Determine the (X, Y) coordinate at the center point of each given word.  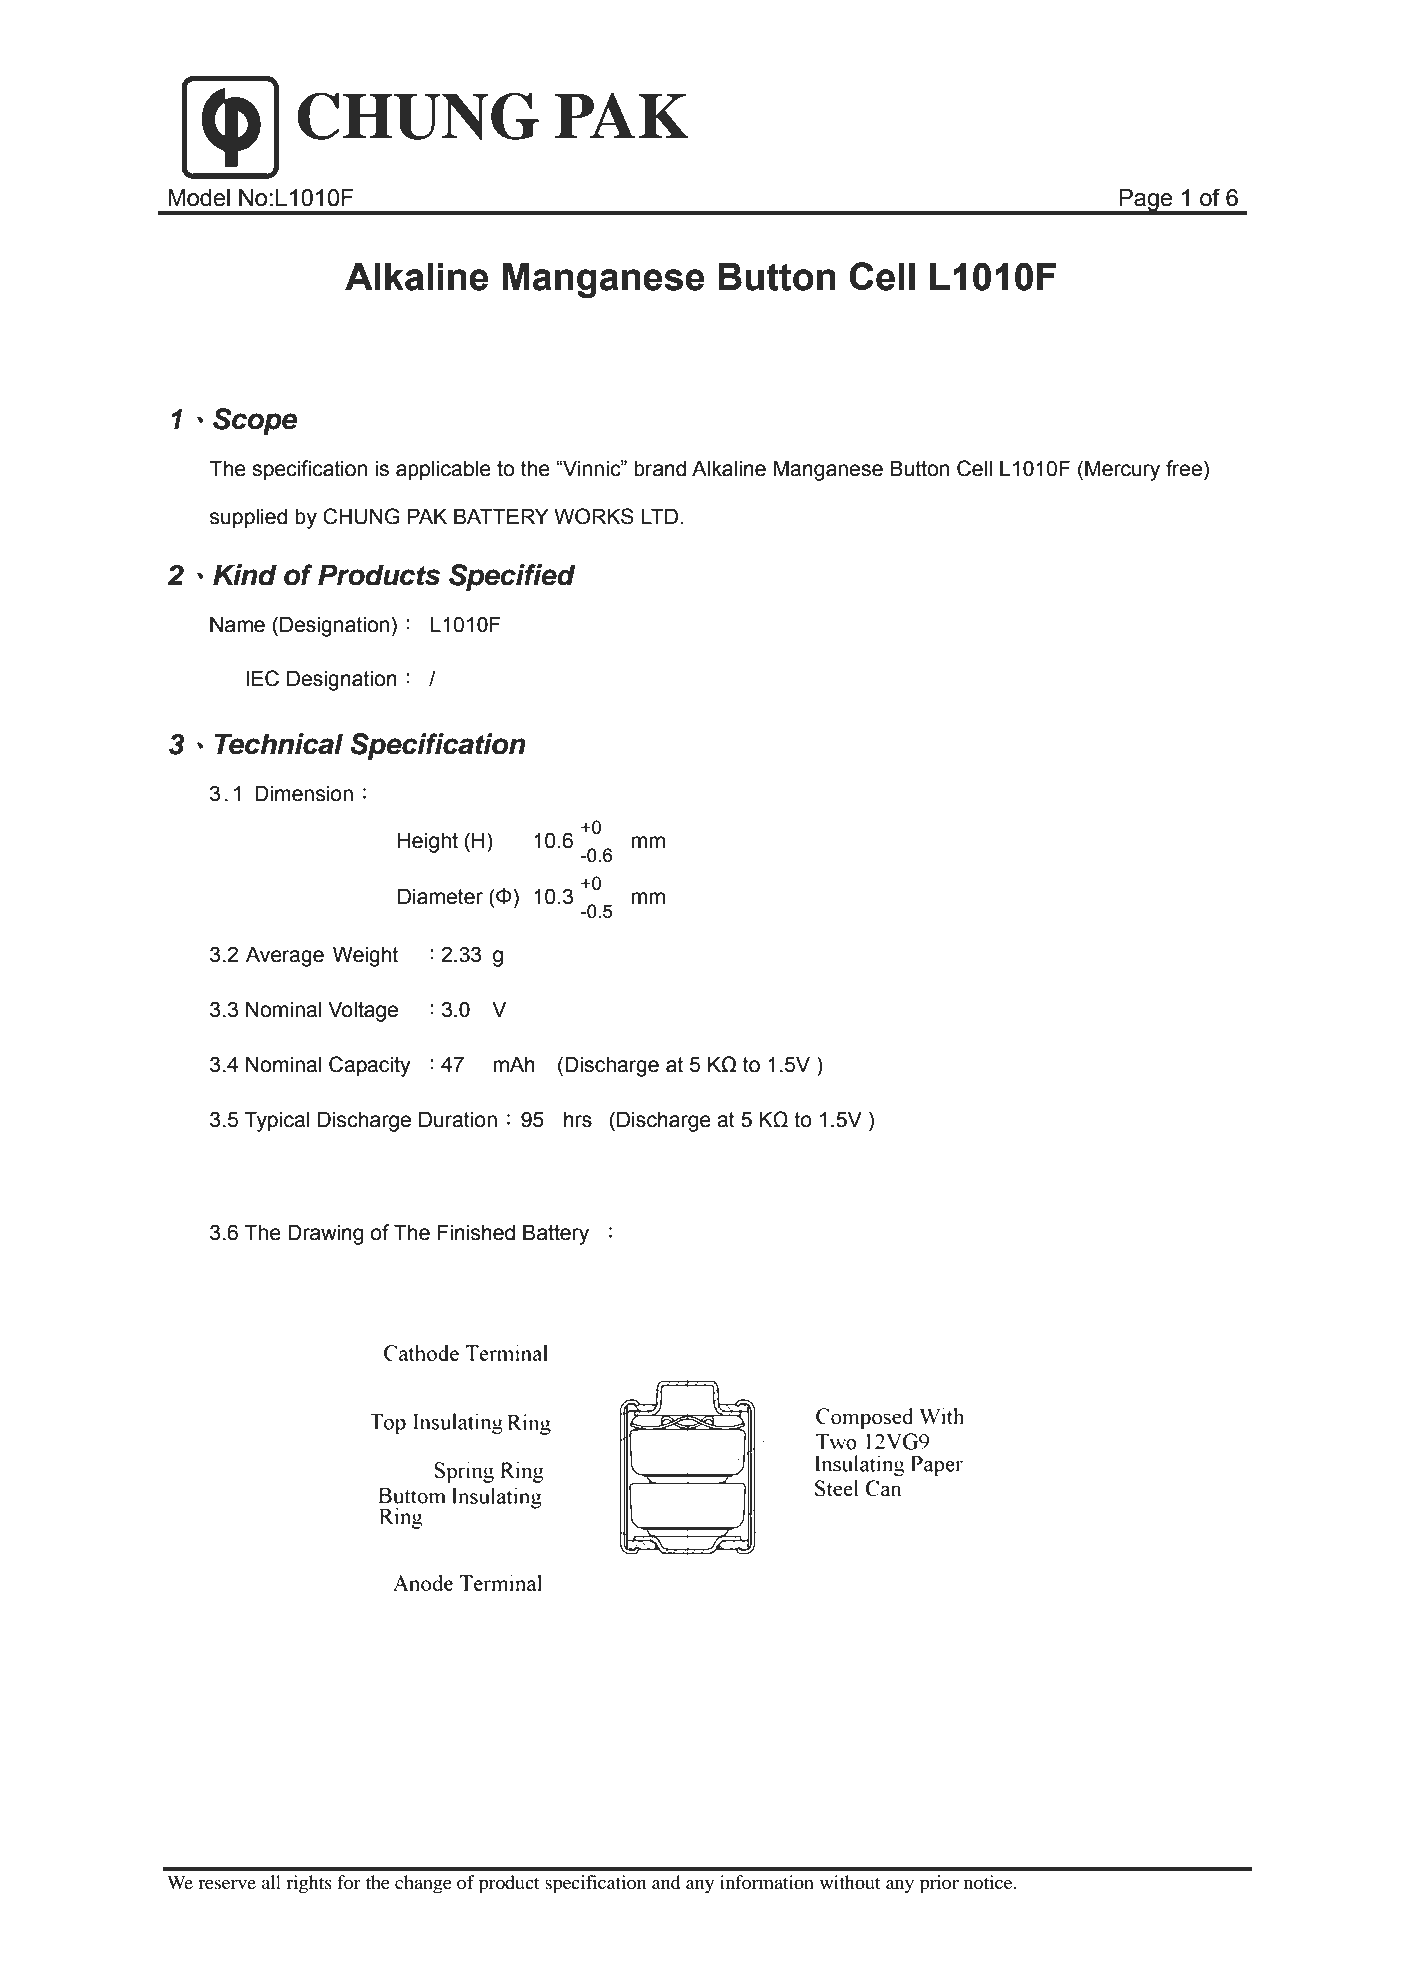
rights (309, 1884)
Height (428, 842)
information (767, 1882)
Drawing (325, 1234)
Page (1146, 201)
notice (989, 1882)
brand (660, 468)
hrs (578, 1119)
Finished (476, 1232)
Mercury (1122, 470)
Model (199, 198)
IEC (262, 678)
